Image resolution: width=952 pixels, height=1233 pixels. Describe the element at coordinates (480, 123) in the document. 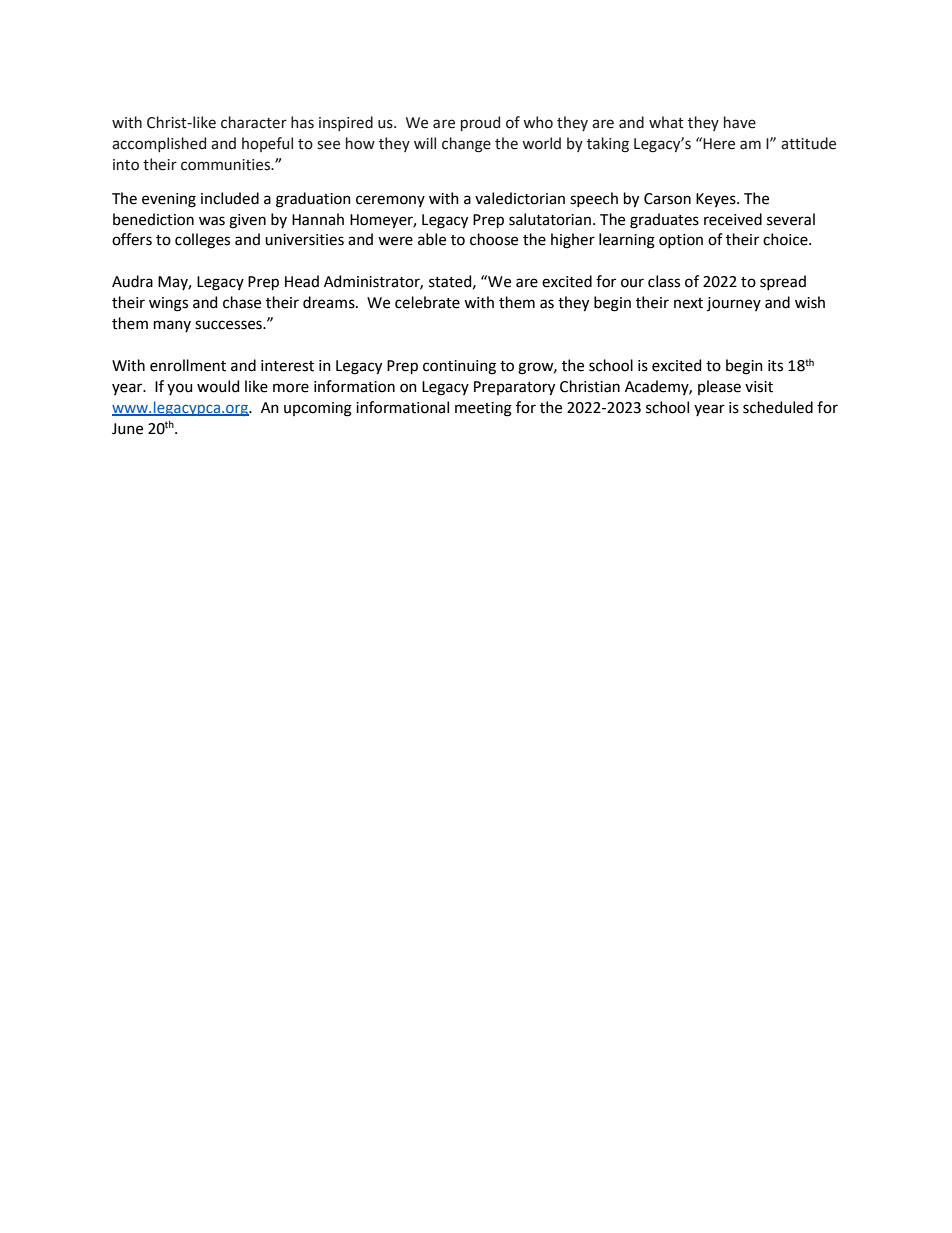

I see `proud` at that location.
